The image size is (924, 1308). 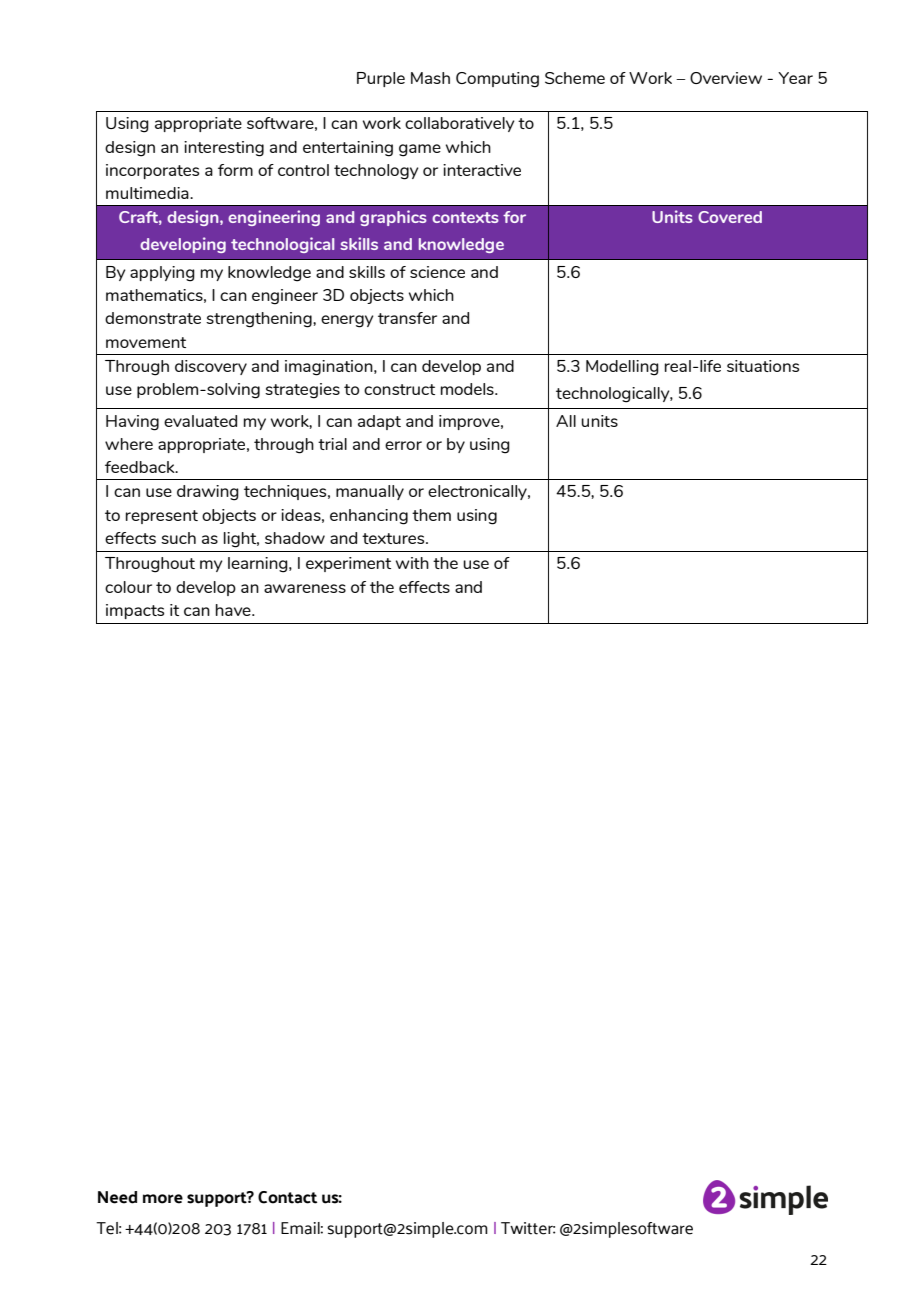 I want to click on Overview, so click(x=726, y=78).
